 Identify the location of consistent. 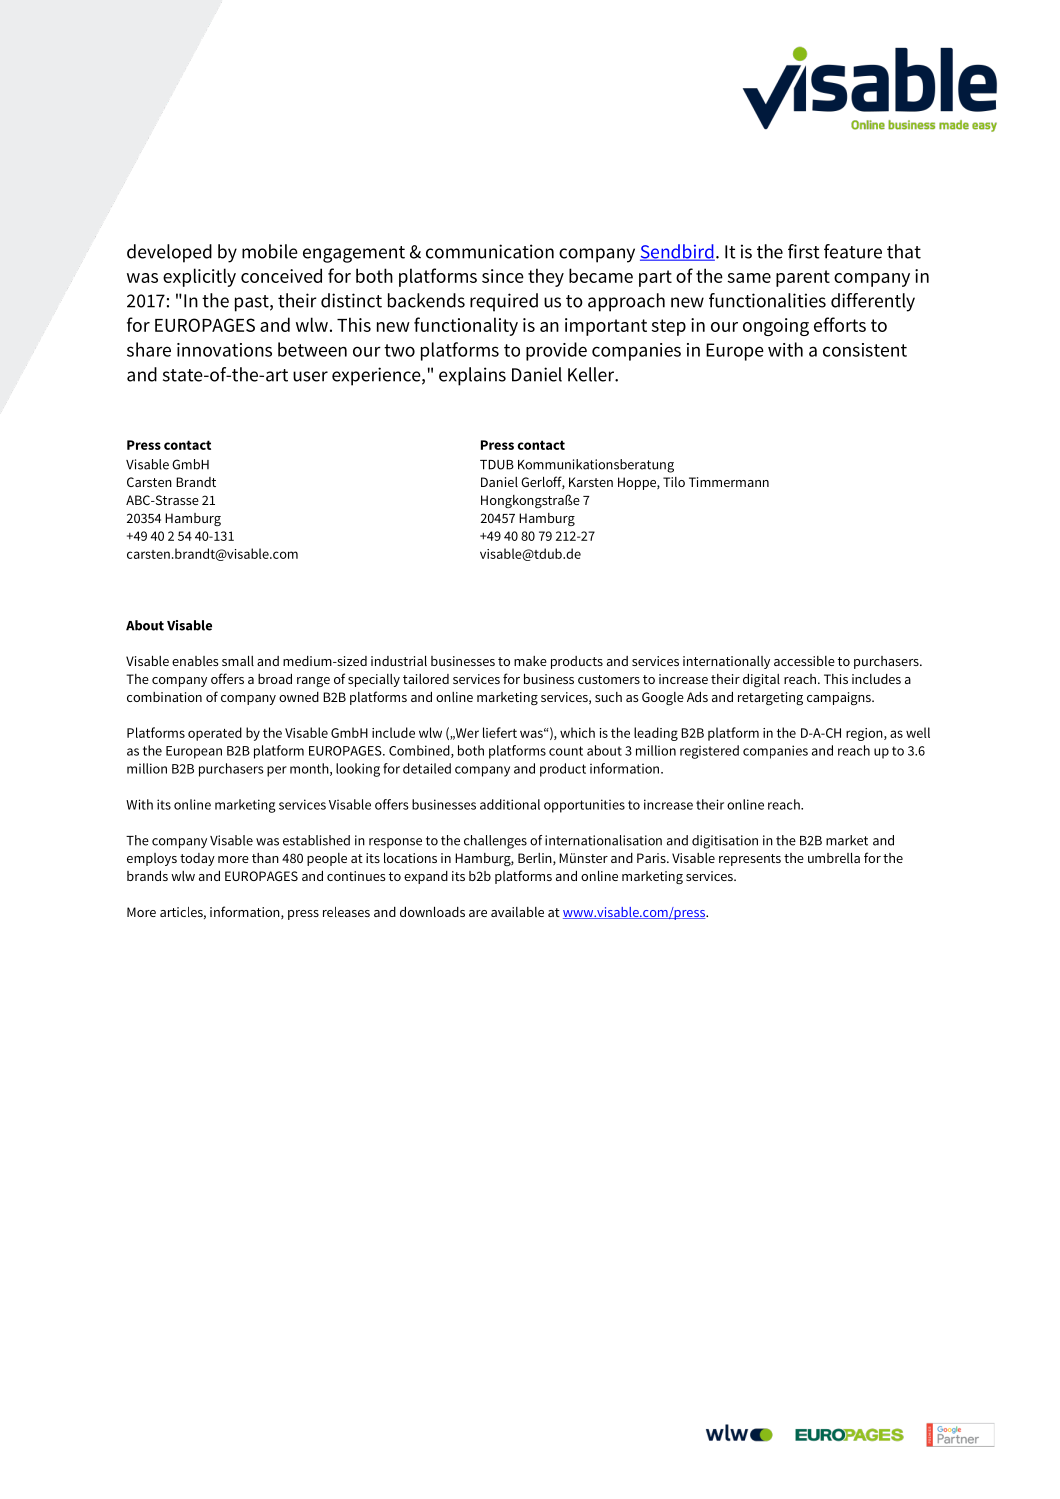
(865, 350).
